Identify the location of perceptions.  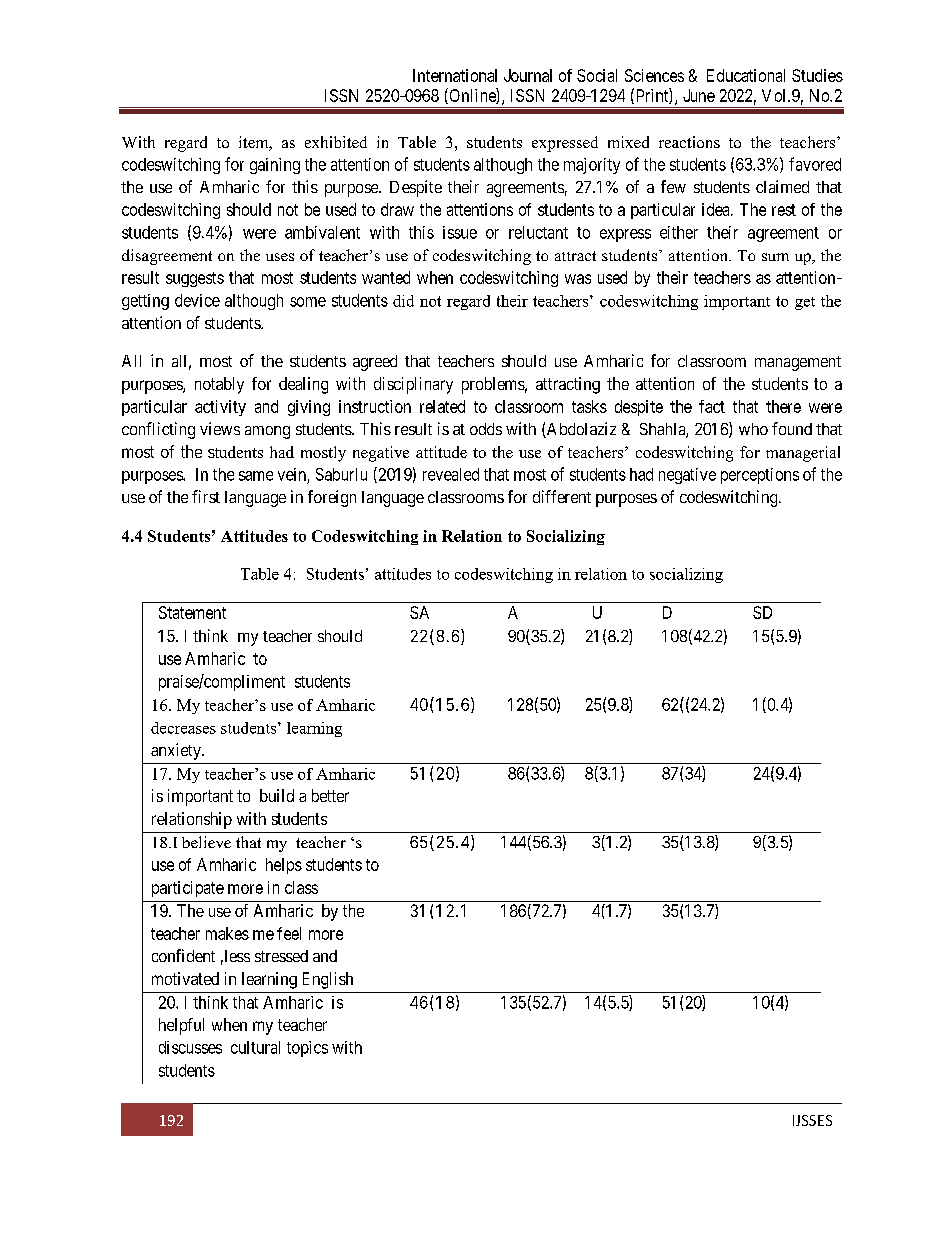
(760, 476).
